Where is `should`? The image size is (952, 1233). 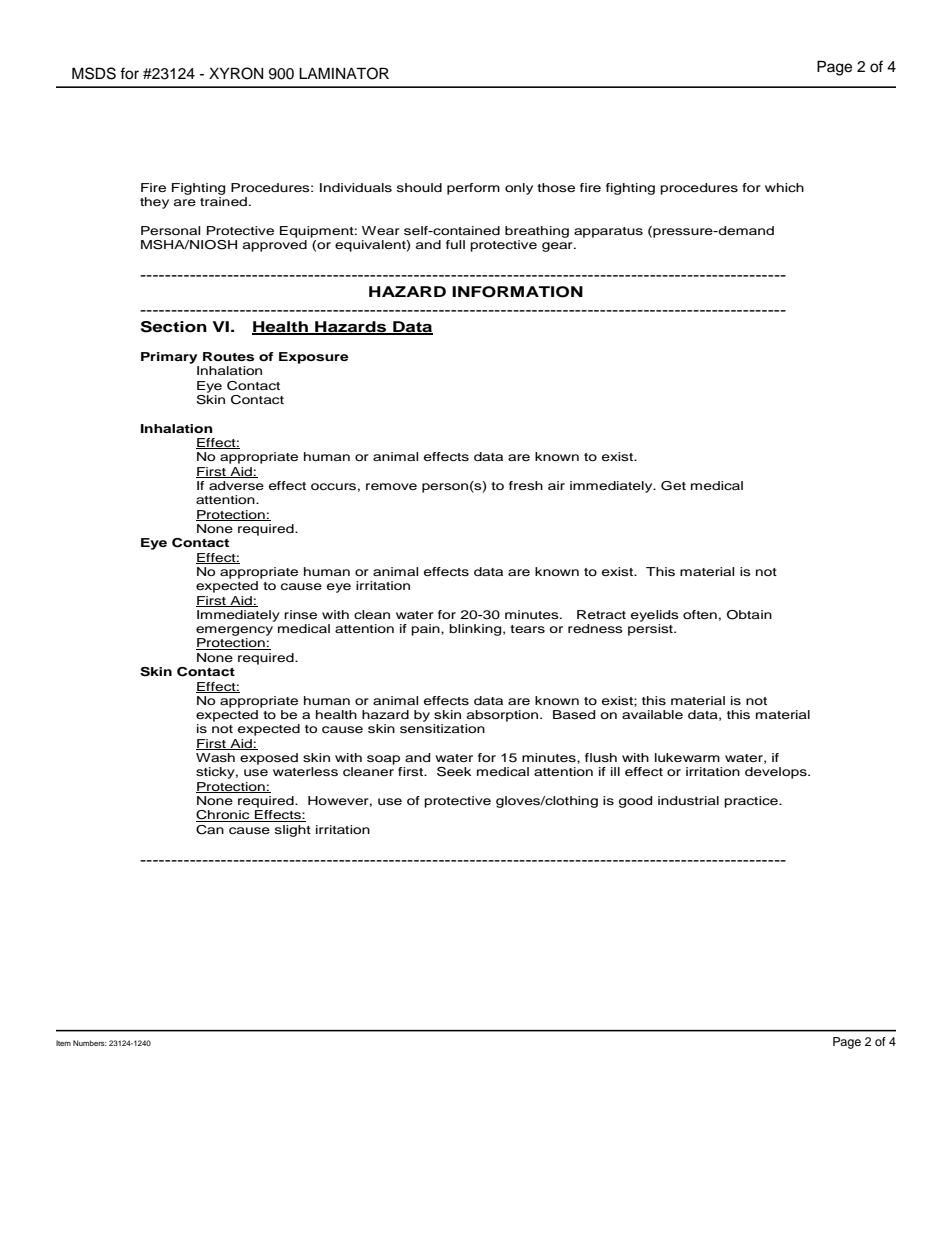 should is located at coordinates (419, 187).
